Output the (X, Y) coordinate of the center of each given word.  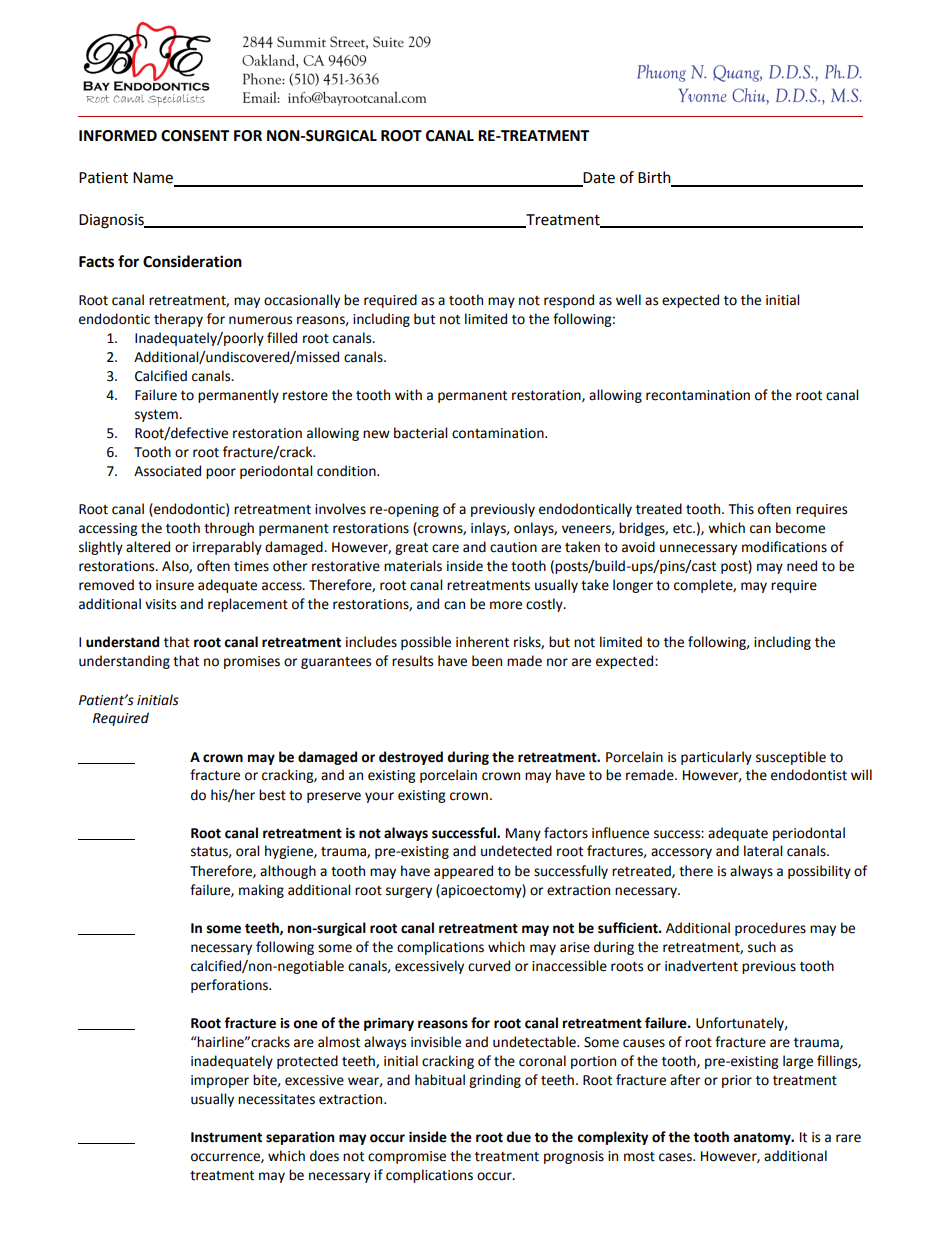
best (272, 795)
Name (154, 179)
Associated (167, 471)
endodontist (809, 775)
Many (523, 834)
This (741, 509)
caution (513, 547)
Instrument (226, 1137)
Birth (655, 178)
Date (598, 179)
